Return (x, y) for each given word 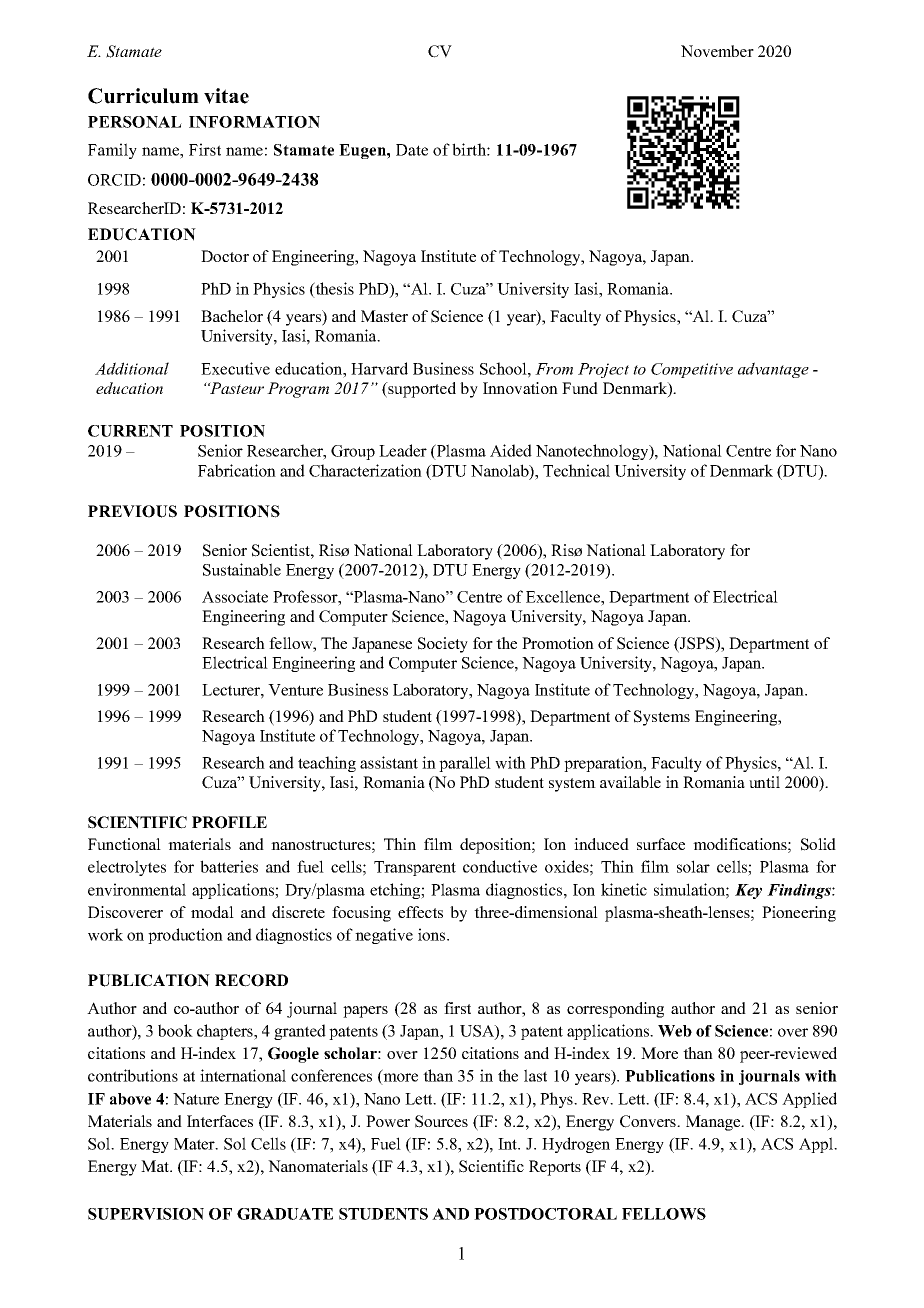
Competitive (692, 370)
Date (412, 150)
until (764, 782)
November (717, 51)
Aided (511, 450)
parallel (465, 764)
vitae (226, 96)
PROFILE (229, 822)
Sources (441, 1121)
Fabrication (237, 470)
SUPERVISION (146, 1214)
